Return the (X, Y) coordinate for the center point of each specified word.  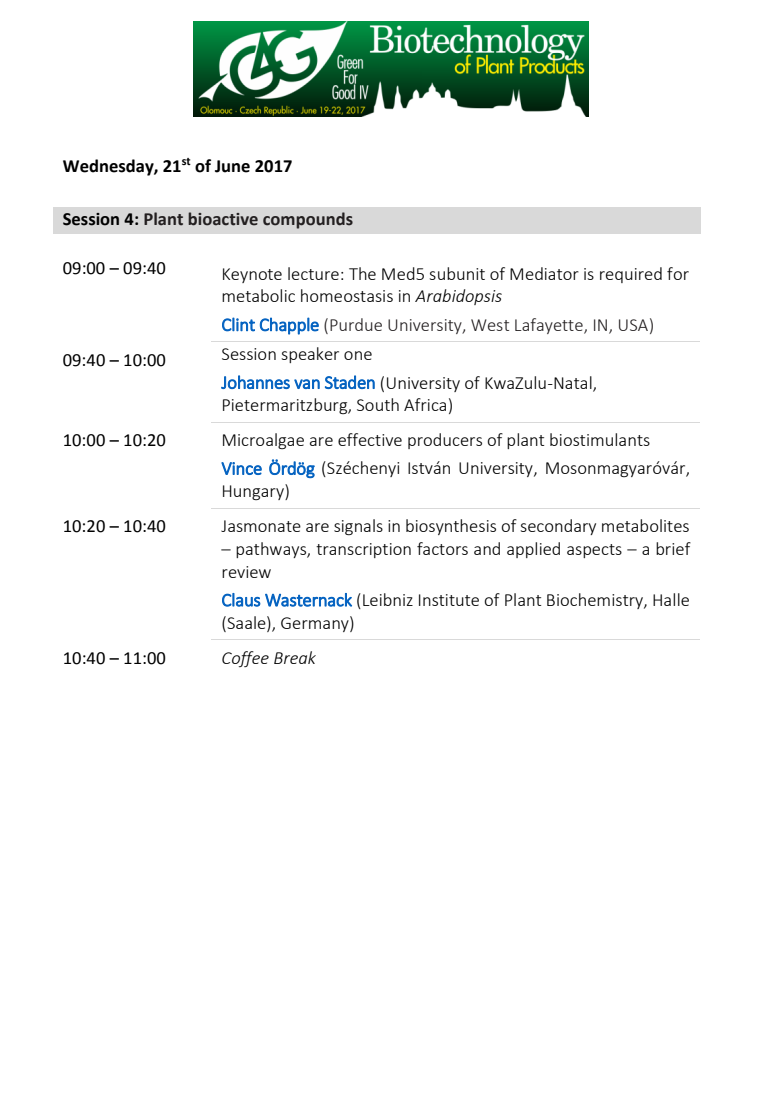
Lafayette (550, 326)
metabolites (645, 525)
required (631, 275)
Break (295, 657)
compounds (308, 220)
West (490, 325)
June (232, 166)
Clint (238, 324)
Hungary (254, 492)
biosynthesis (451, 527)
